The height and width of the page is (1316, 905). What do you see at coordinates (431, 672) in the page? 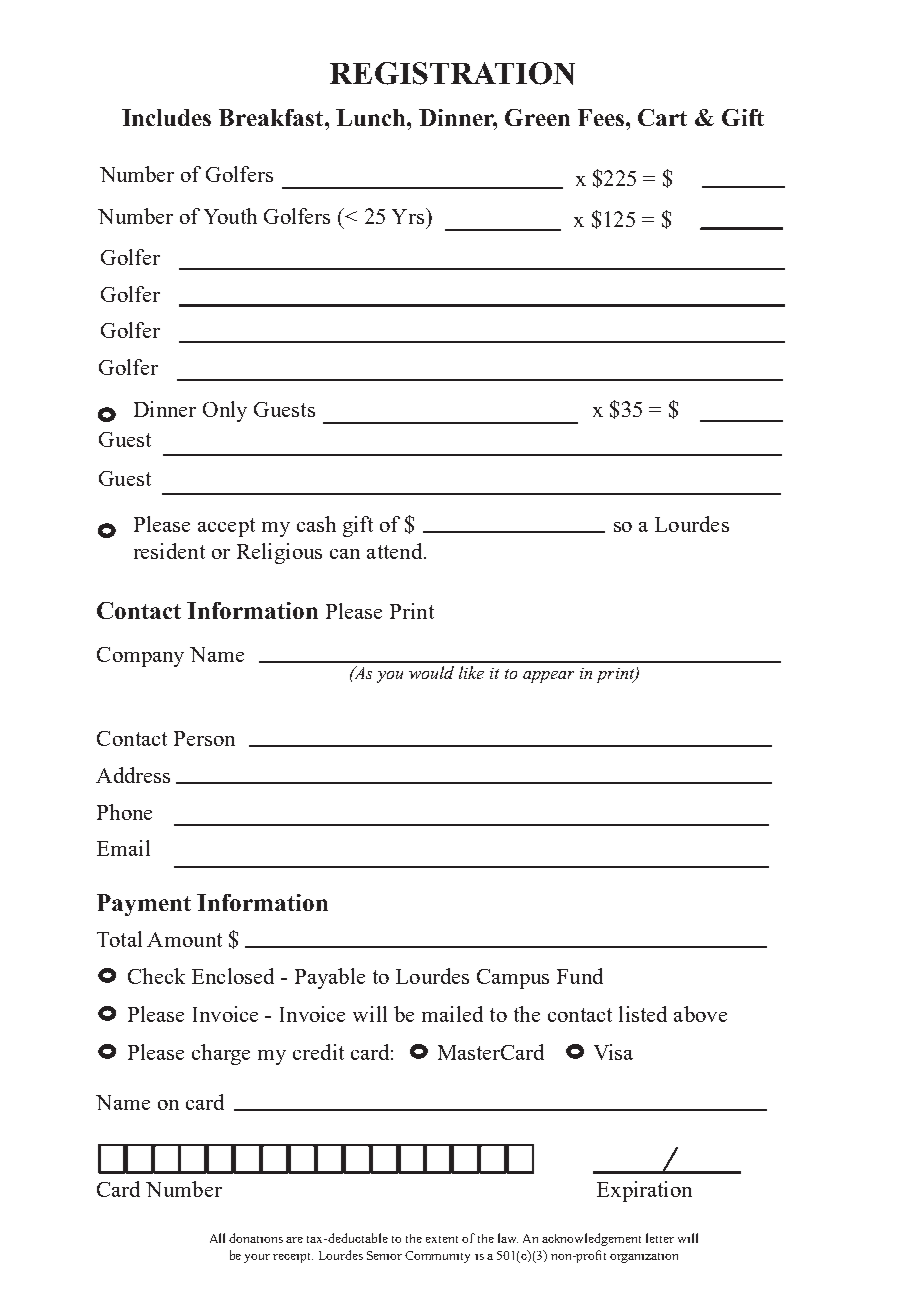
I see `would` at bounding box center [431, 672].
